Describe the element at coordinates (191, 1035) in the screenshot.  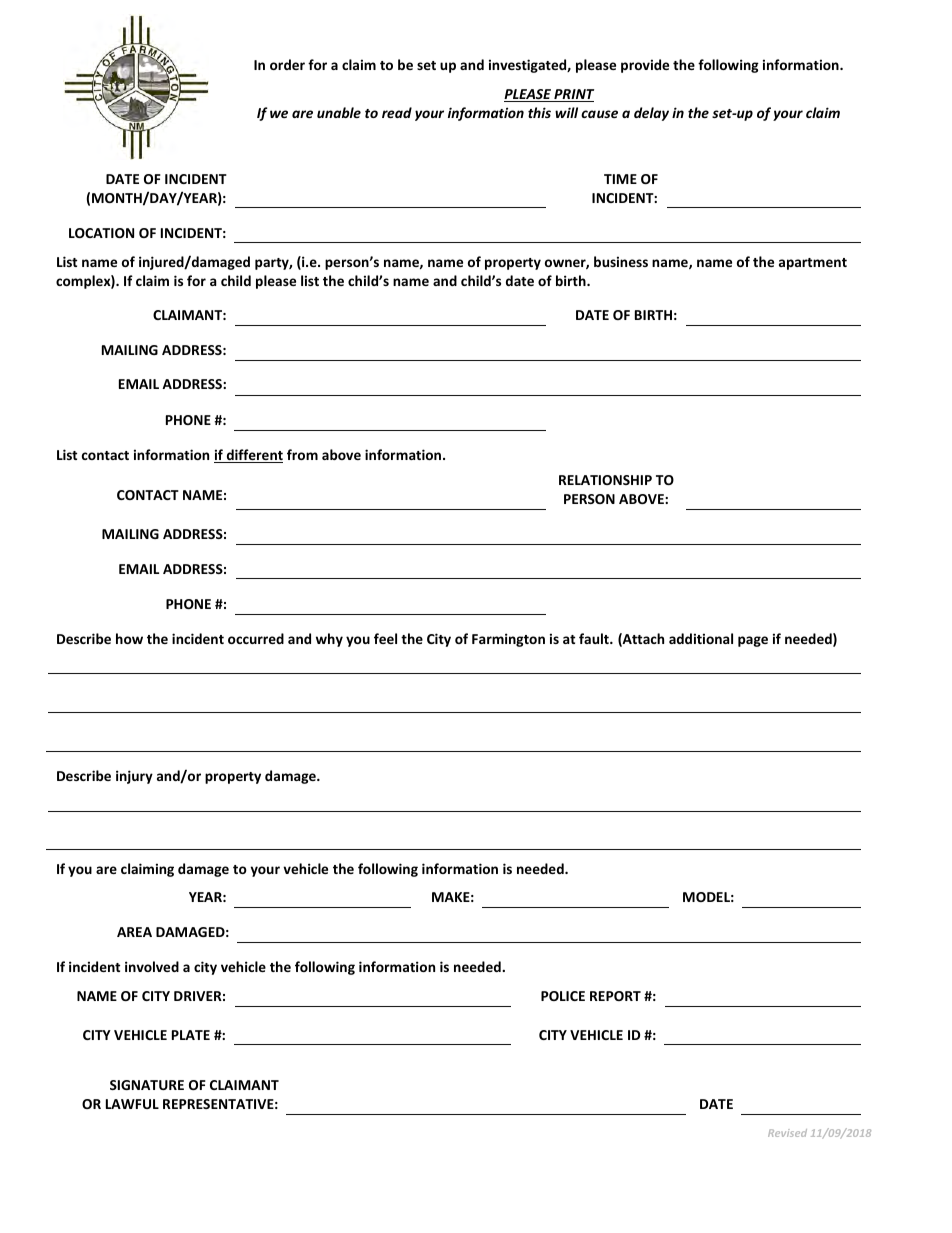
I see `PLATE` at that location.
